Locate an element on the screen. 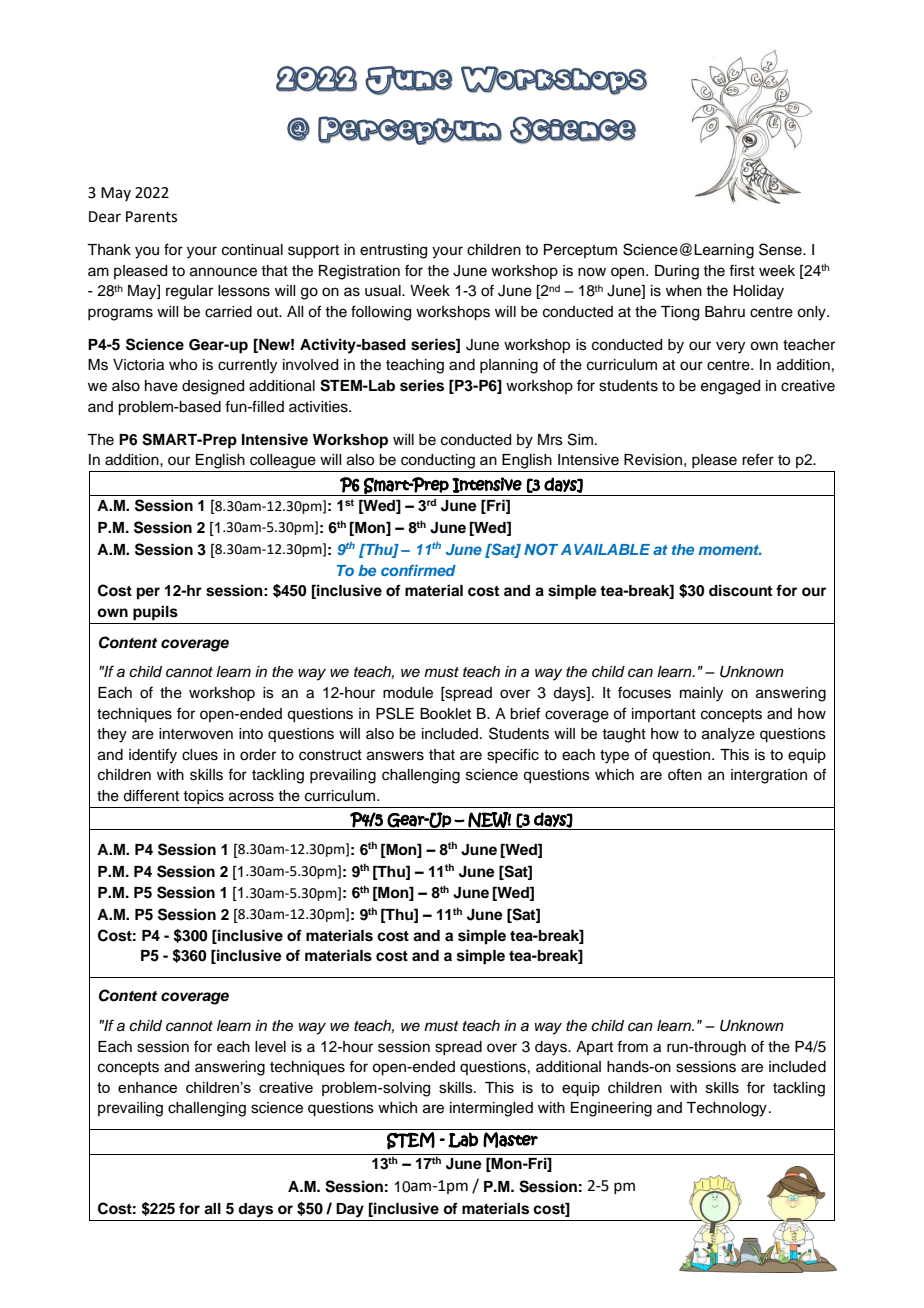  clues is located at coordinates (200, 755).
